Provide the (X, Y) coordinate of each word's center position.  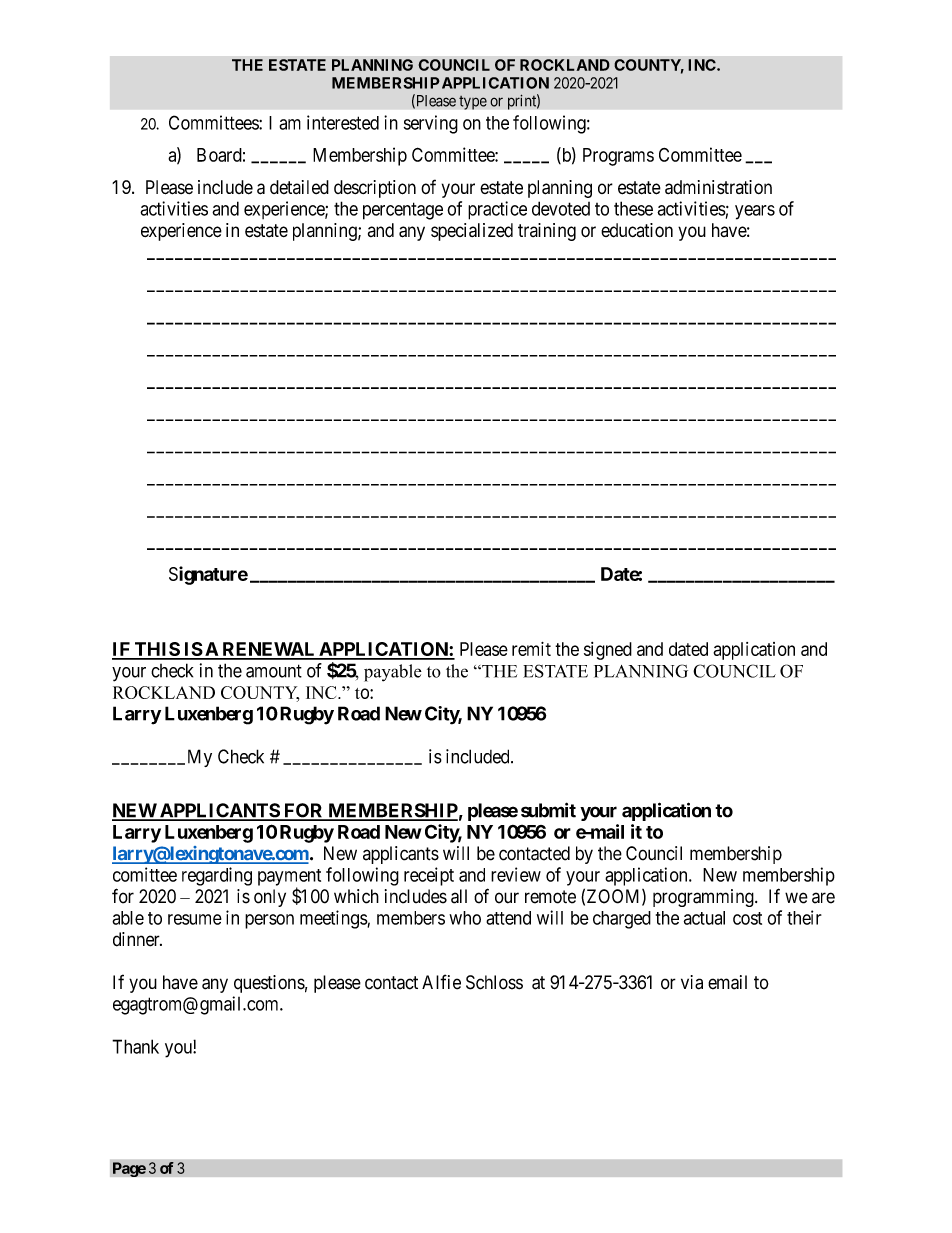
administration (718, 187)
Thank (135, 1046)
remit (531, 649)
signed (608, 651)
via (692, 982)
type (473, 102)
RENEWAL (269, 650)
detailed (299, 187)
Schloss (494, 982)
